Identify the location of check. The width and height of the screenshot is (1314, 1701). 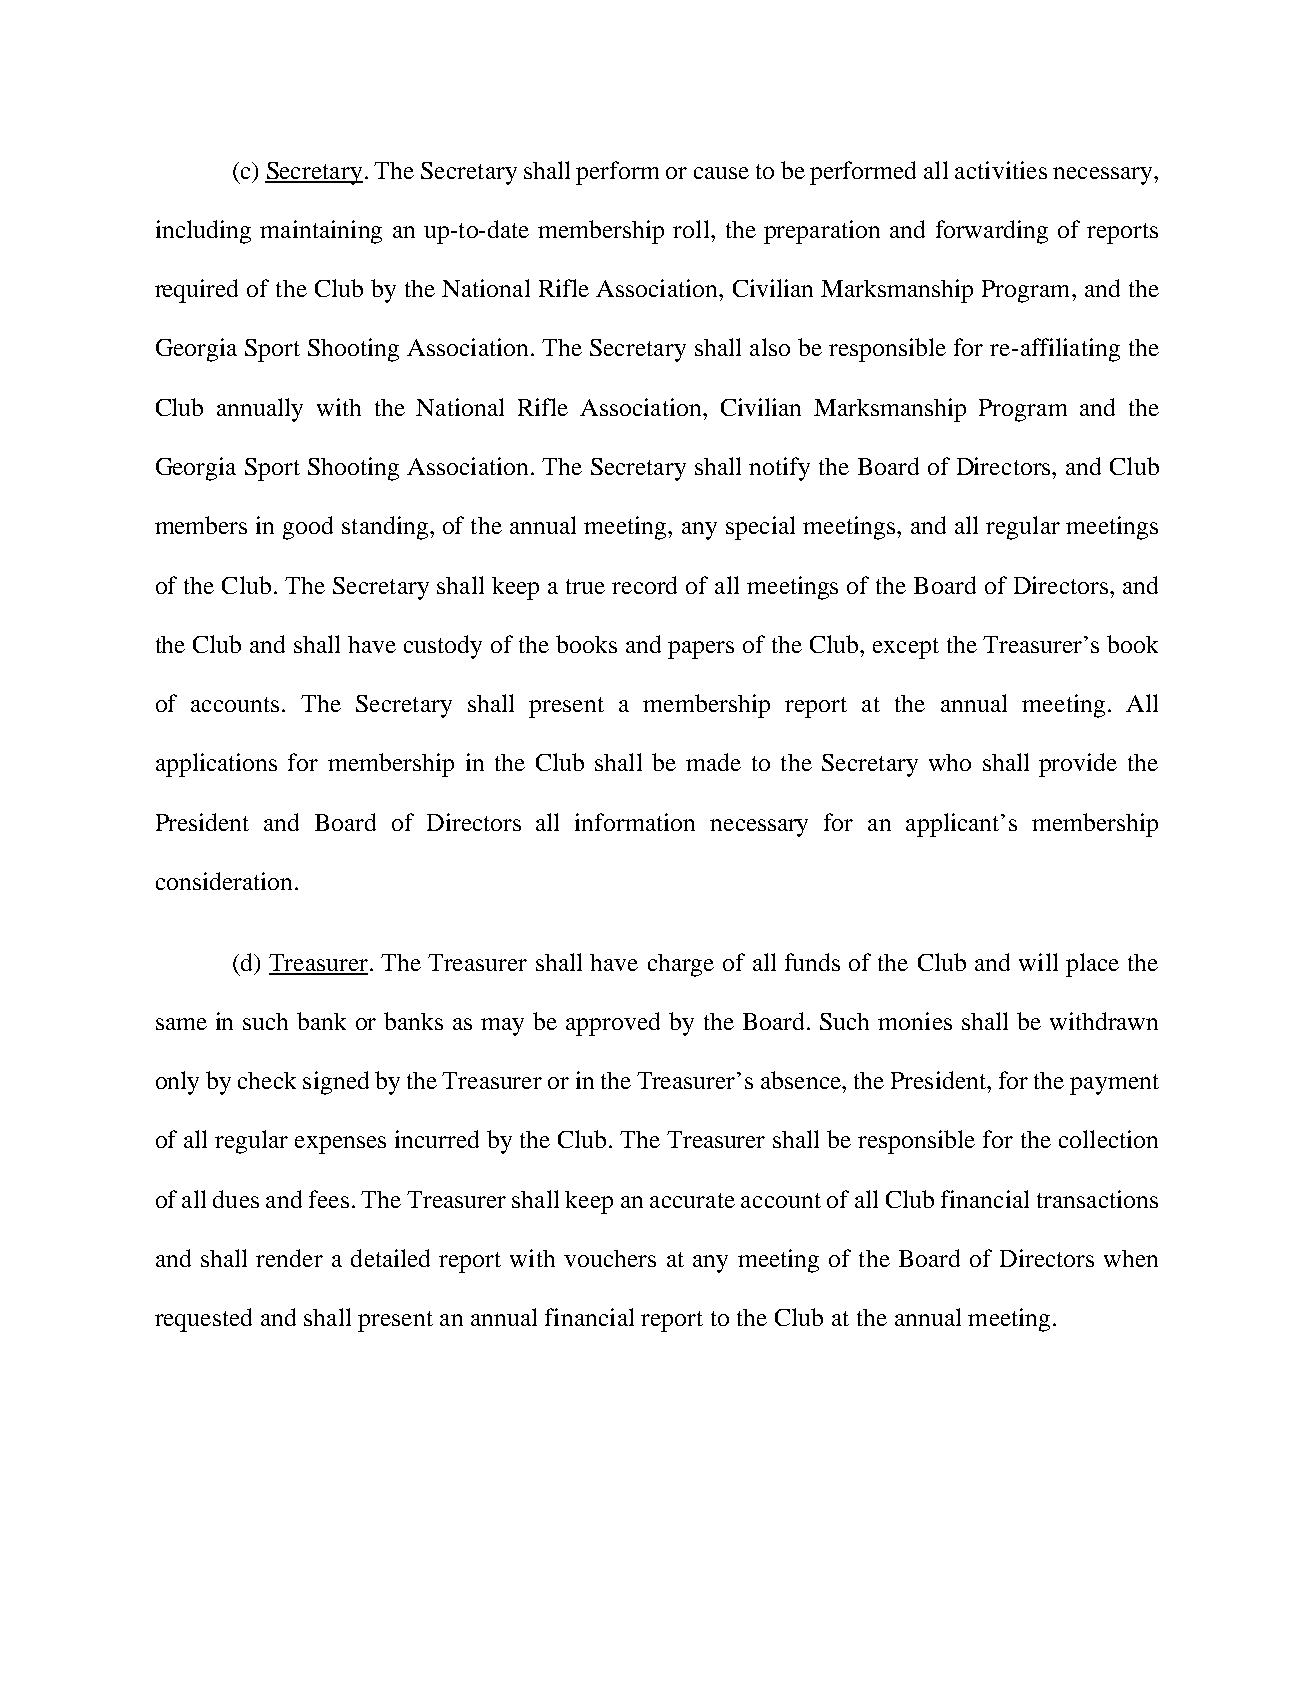
(267, 1080).
